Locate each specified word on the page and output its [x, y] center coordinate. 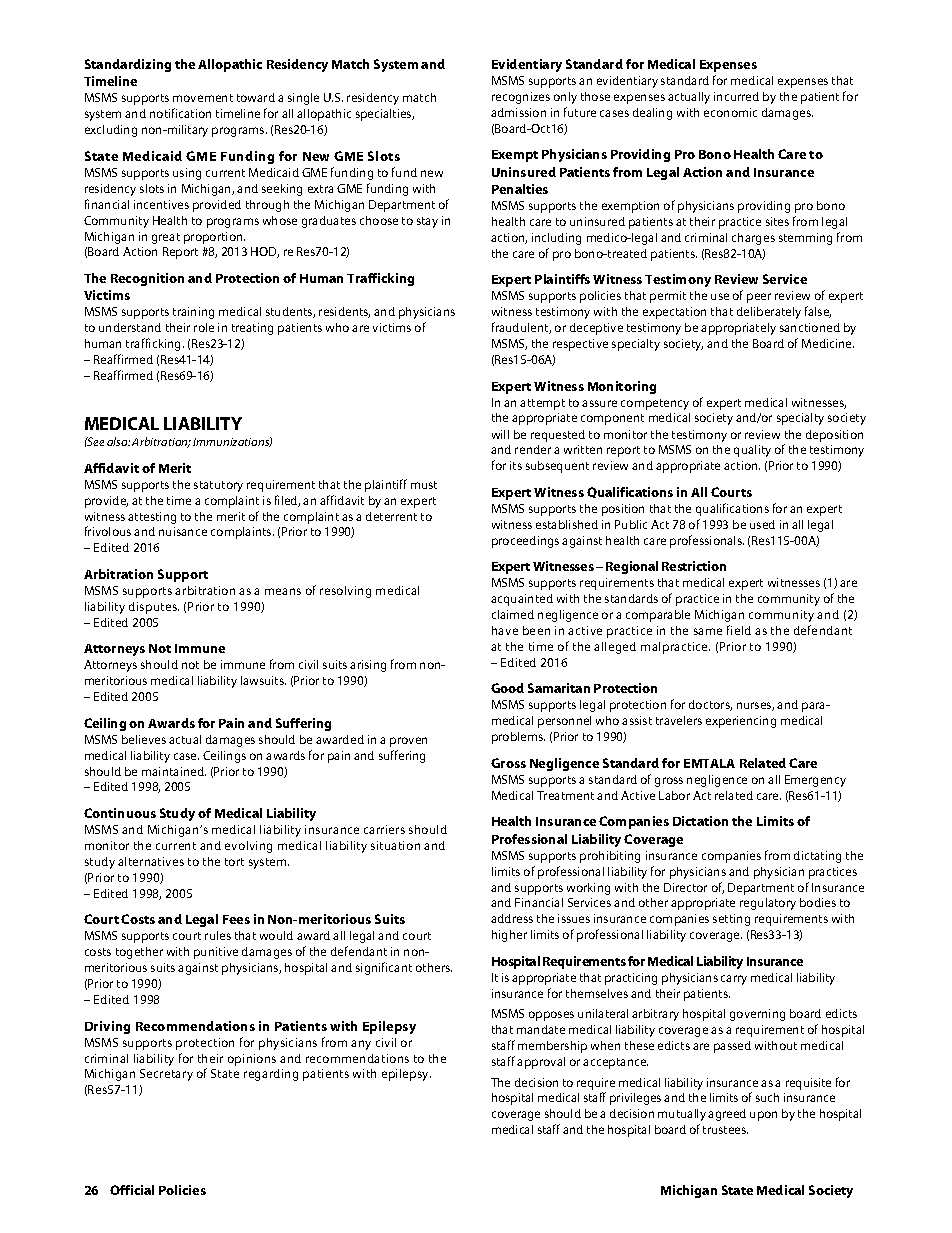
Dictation [700, 821]
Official [132, 1190]
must [424, 485]
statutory [218, 486]
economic [730, 112]
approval [541, 1063]
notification [180, 113]
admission [518, 112]
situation [395, 845]
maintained [174, 771]
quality [752, 451]
